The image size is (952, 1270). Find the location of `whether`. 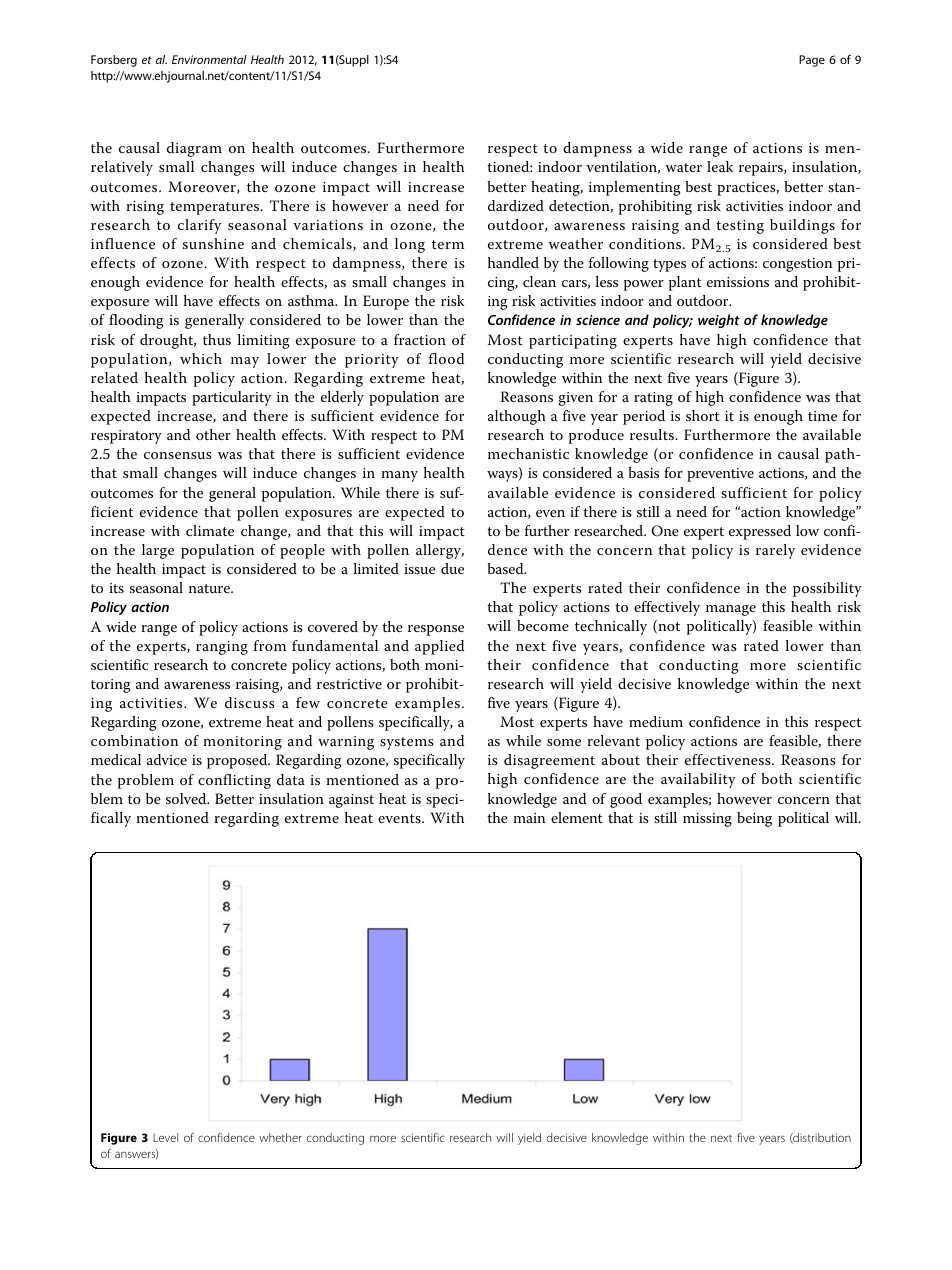

whether is located at coordinates (280, 1137).
